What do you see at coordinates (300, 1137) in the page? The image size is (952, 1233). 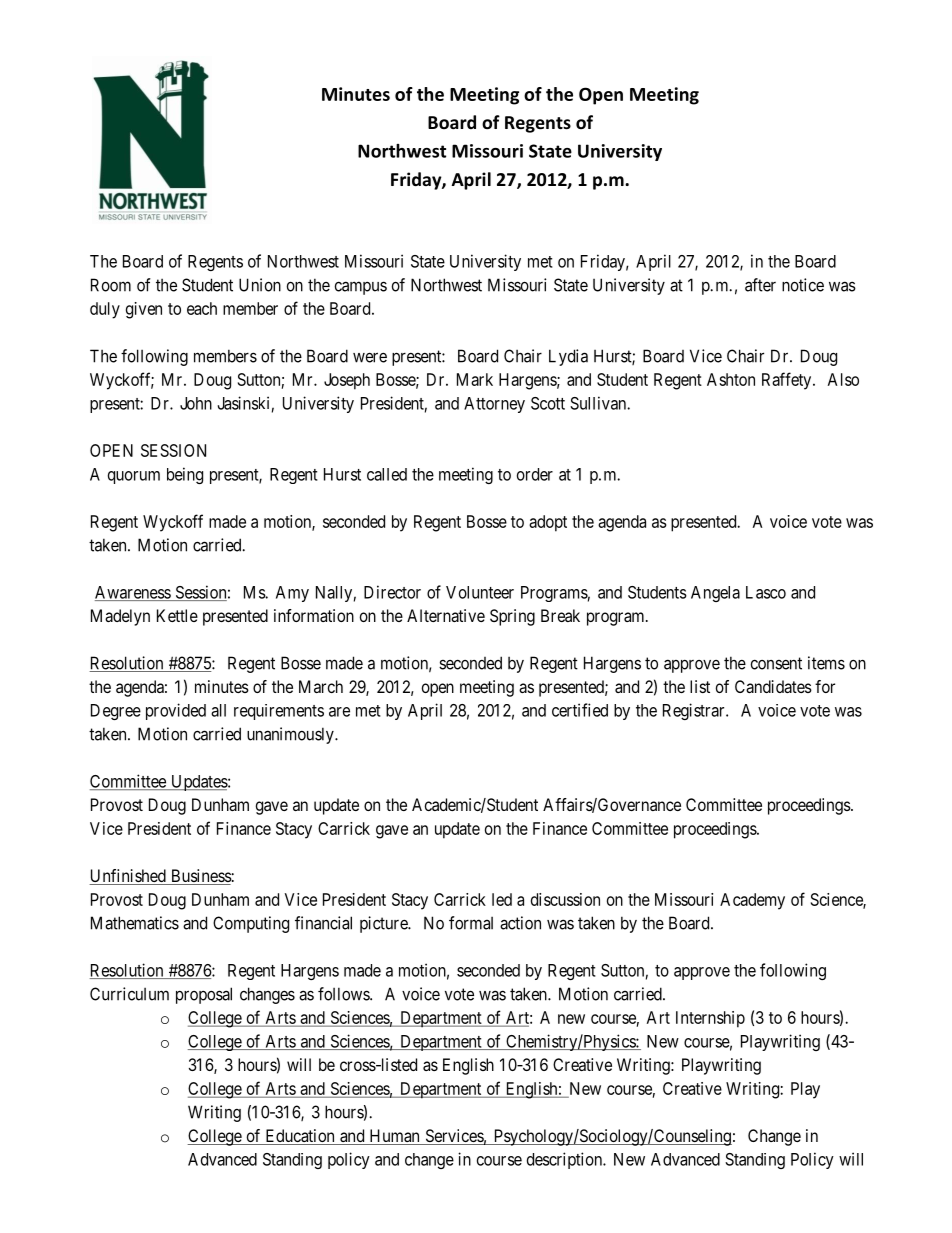 I see `Education` at bounding box center [300, 1137].
